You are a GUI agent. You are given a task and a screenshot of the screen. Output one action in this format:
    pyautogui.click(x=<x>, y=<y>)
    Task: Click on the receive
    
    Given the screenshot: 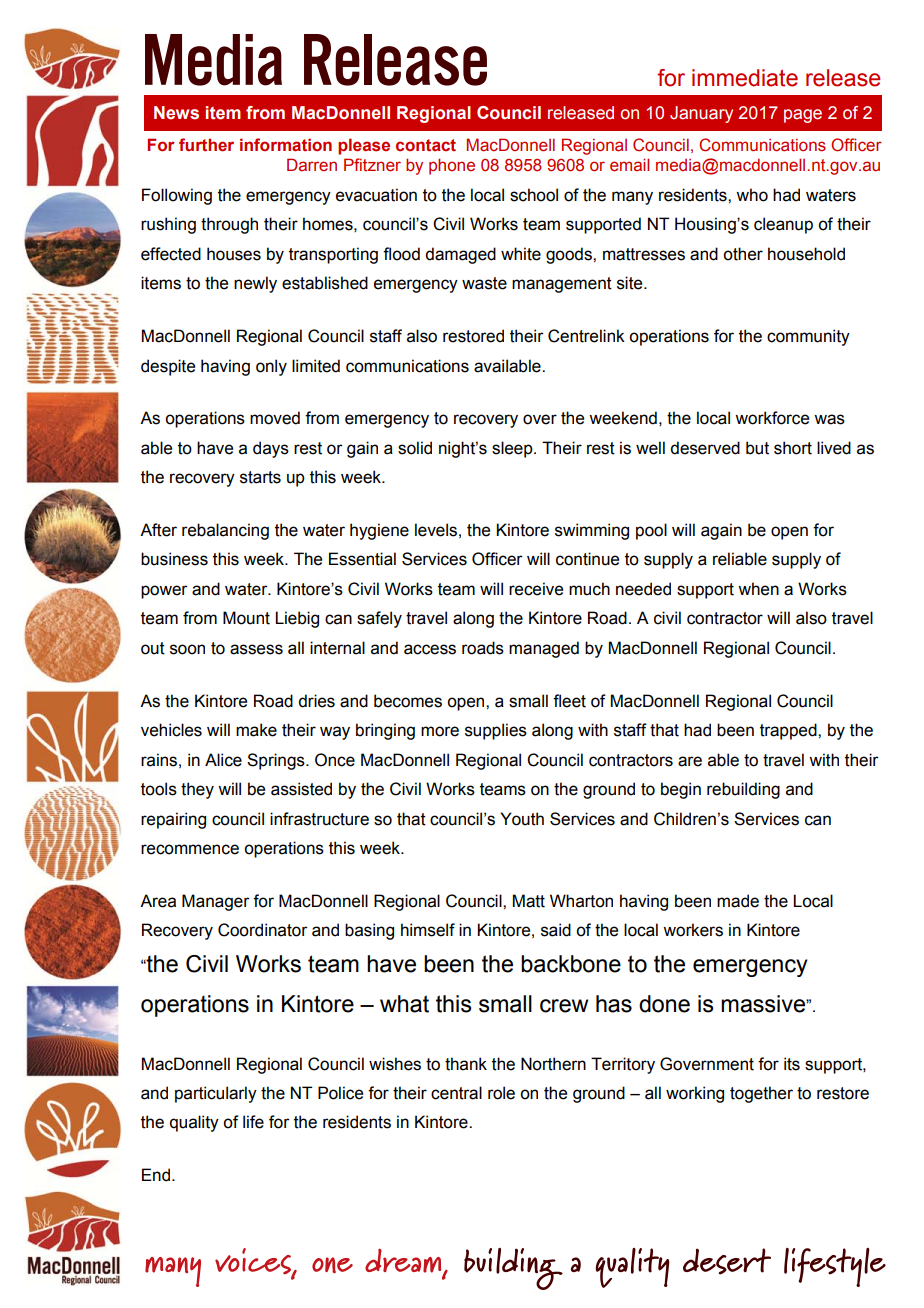 What is the action you would take?
    pyautogui.click(x=536, y=589)
